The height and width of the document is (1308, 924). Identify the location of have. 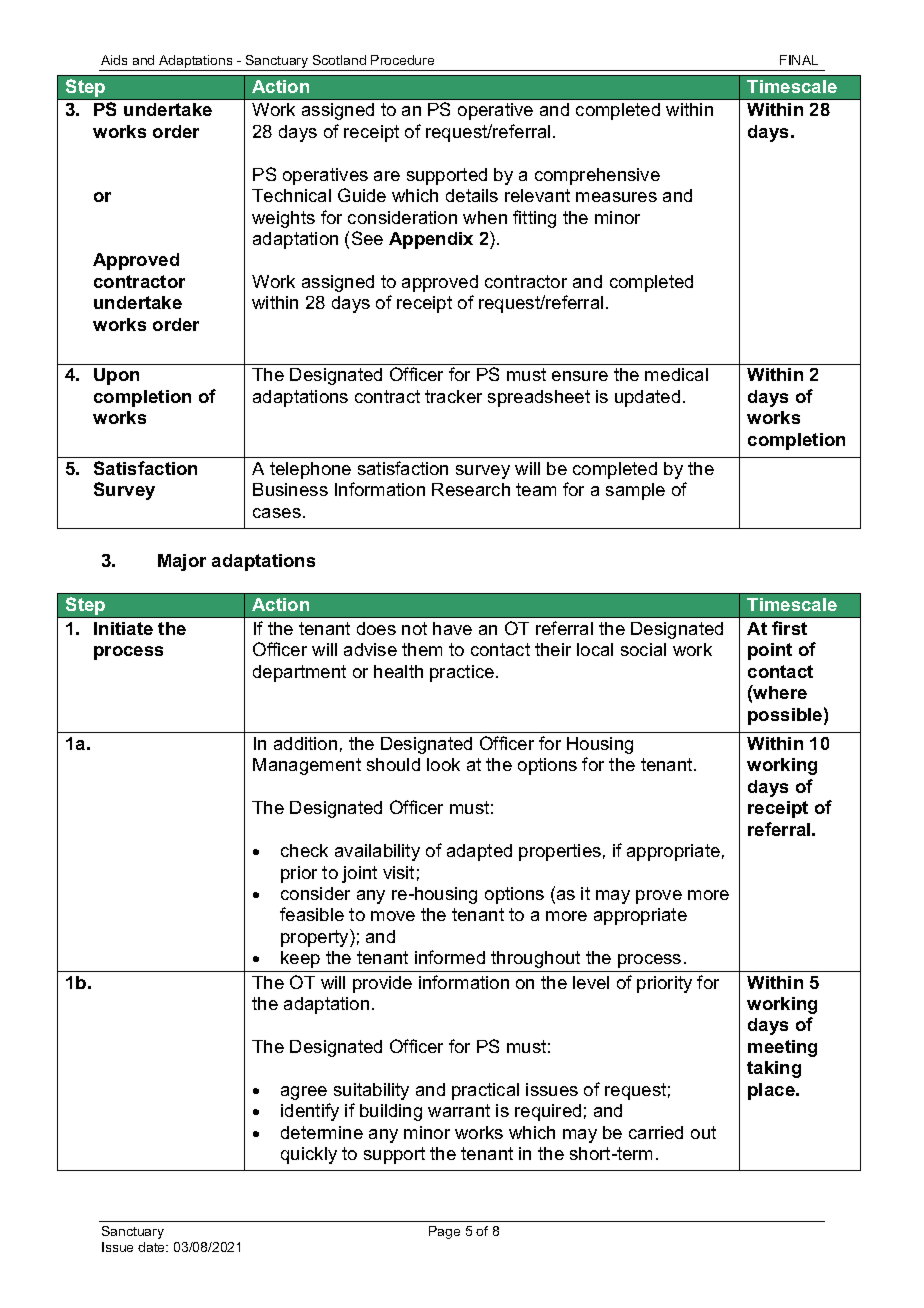
(452, 628).
